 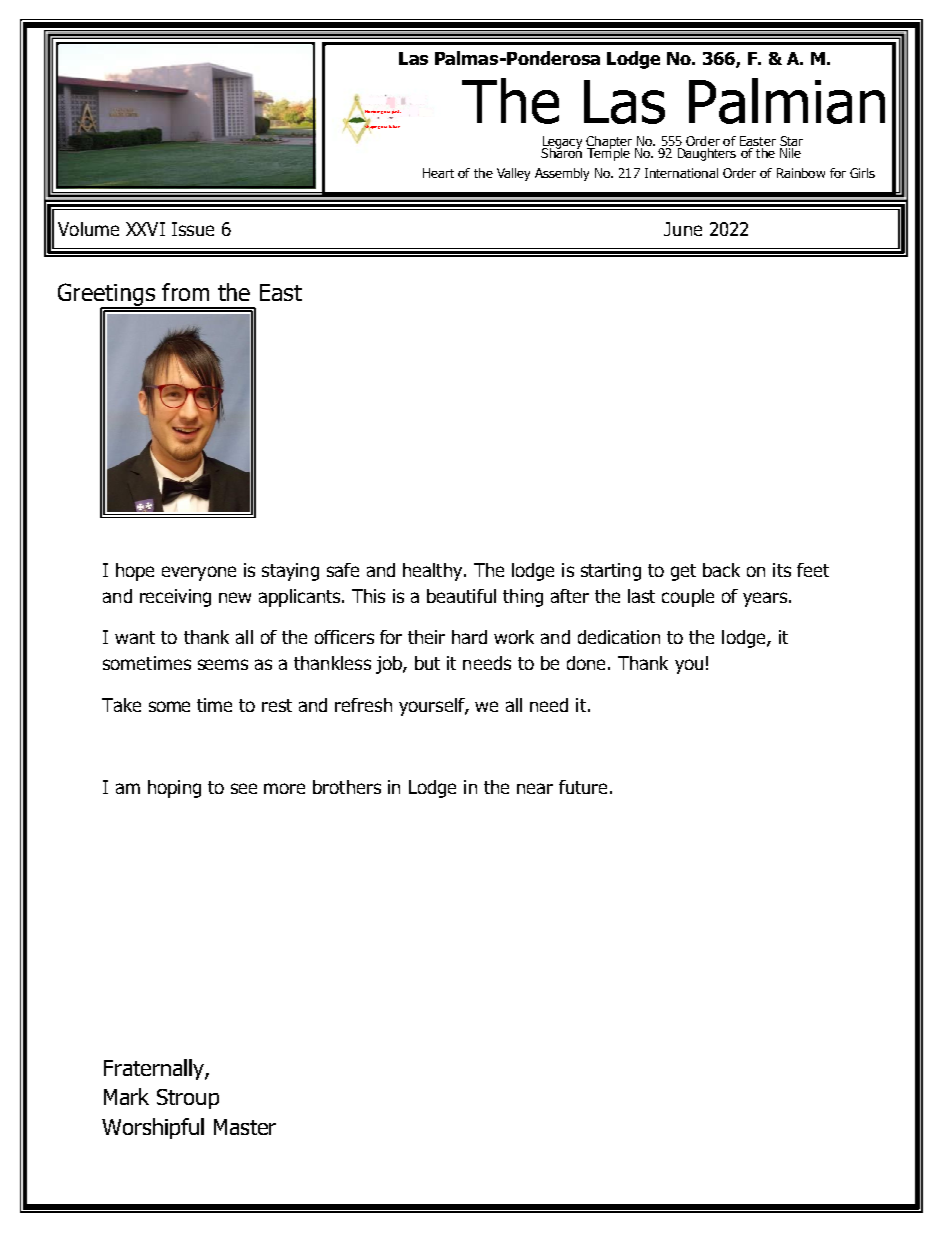 What do you see at coordinates (469, 637) in the document?
I see `hard` at bounding box center [469, 637].
